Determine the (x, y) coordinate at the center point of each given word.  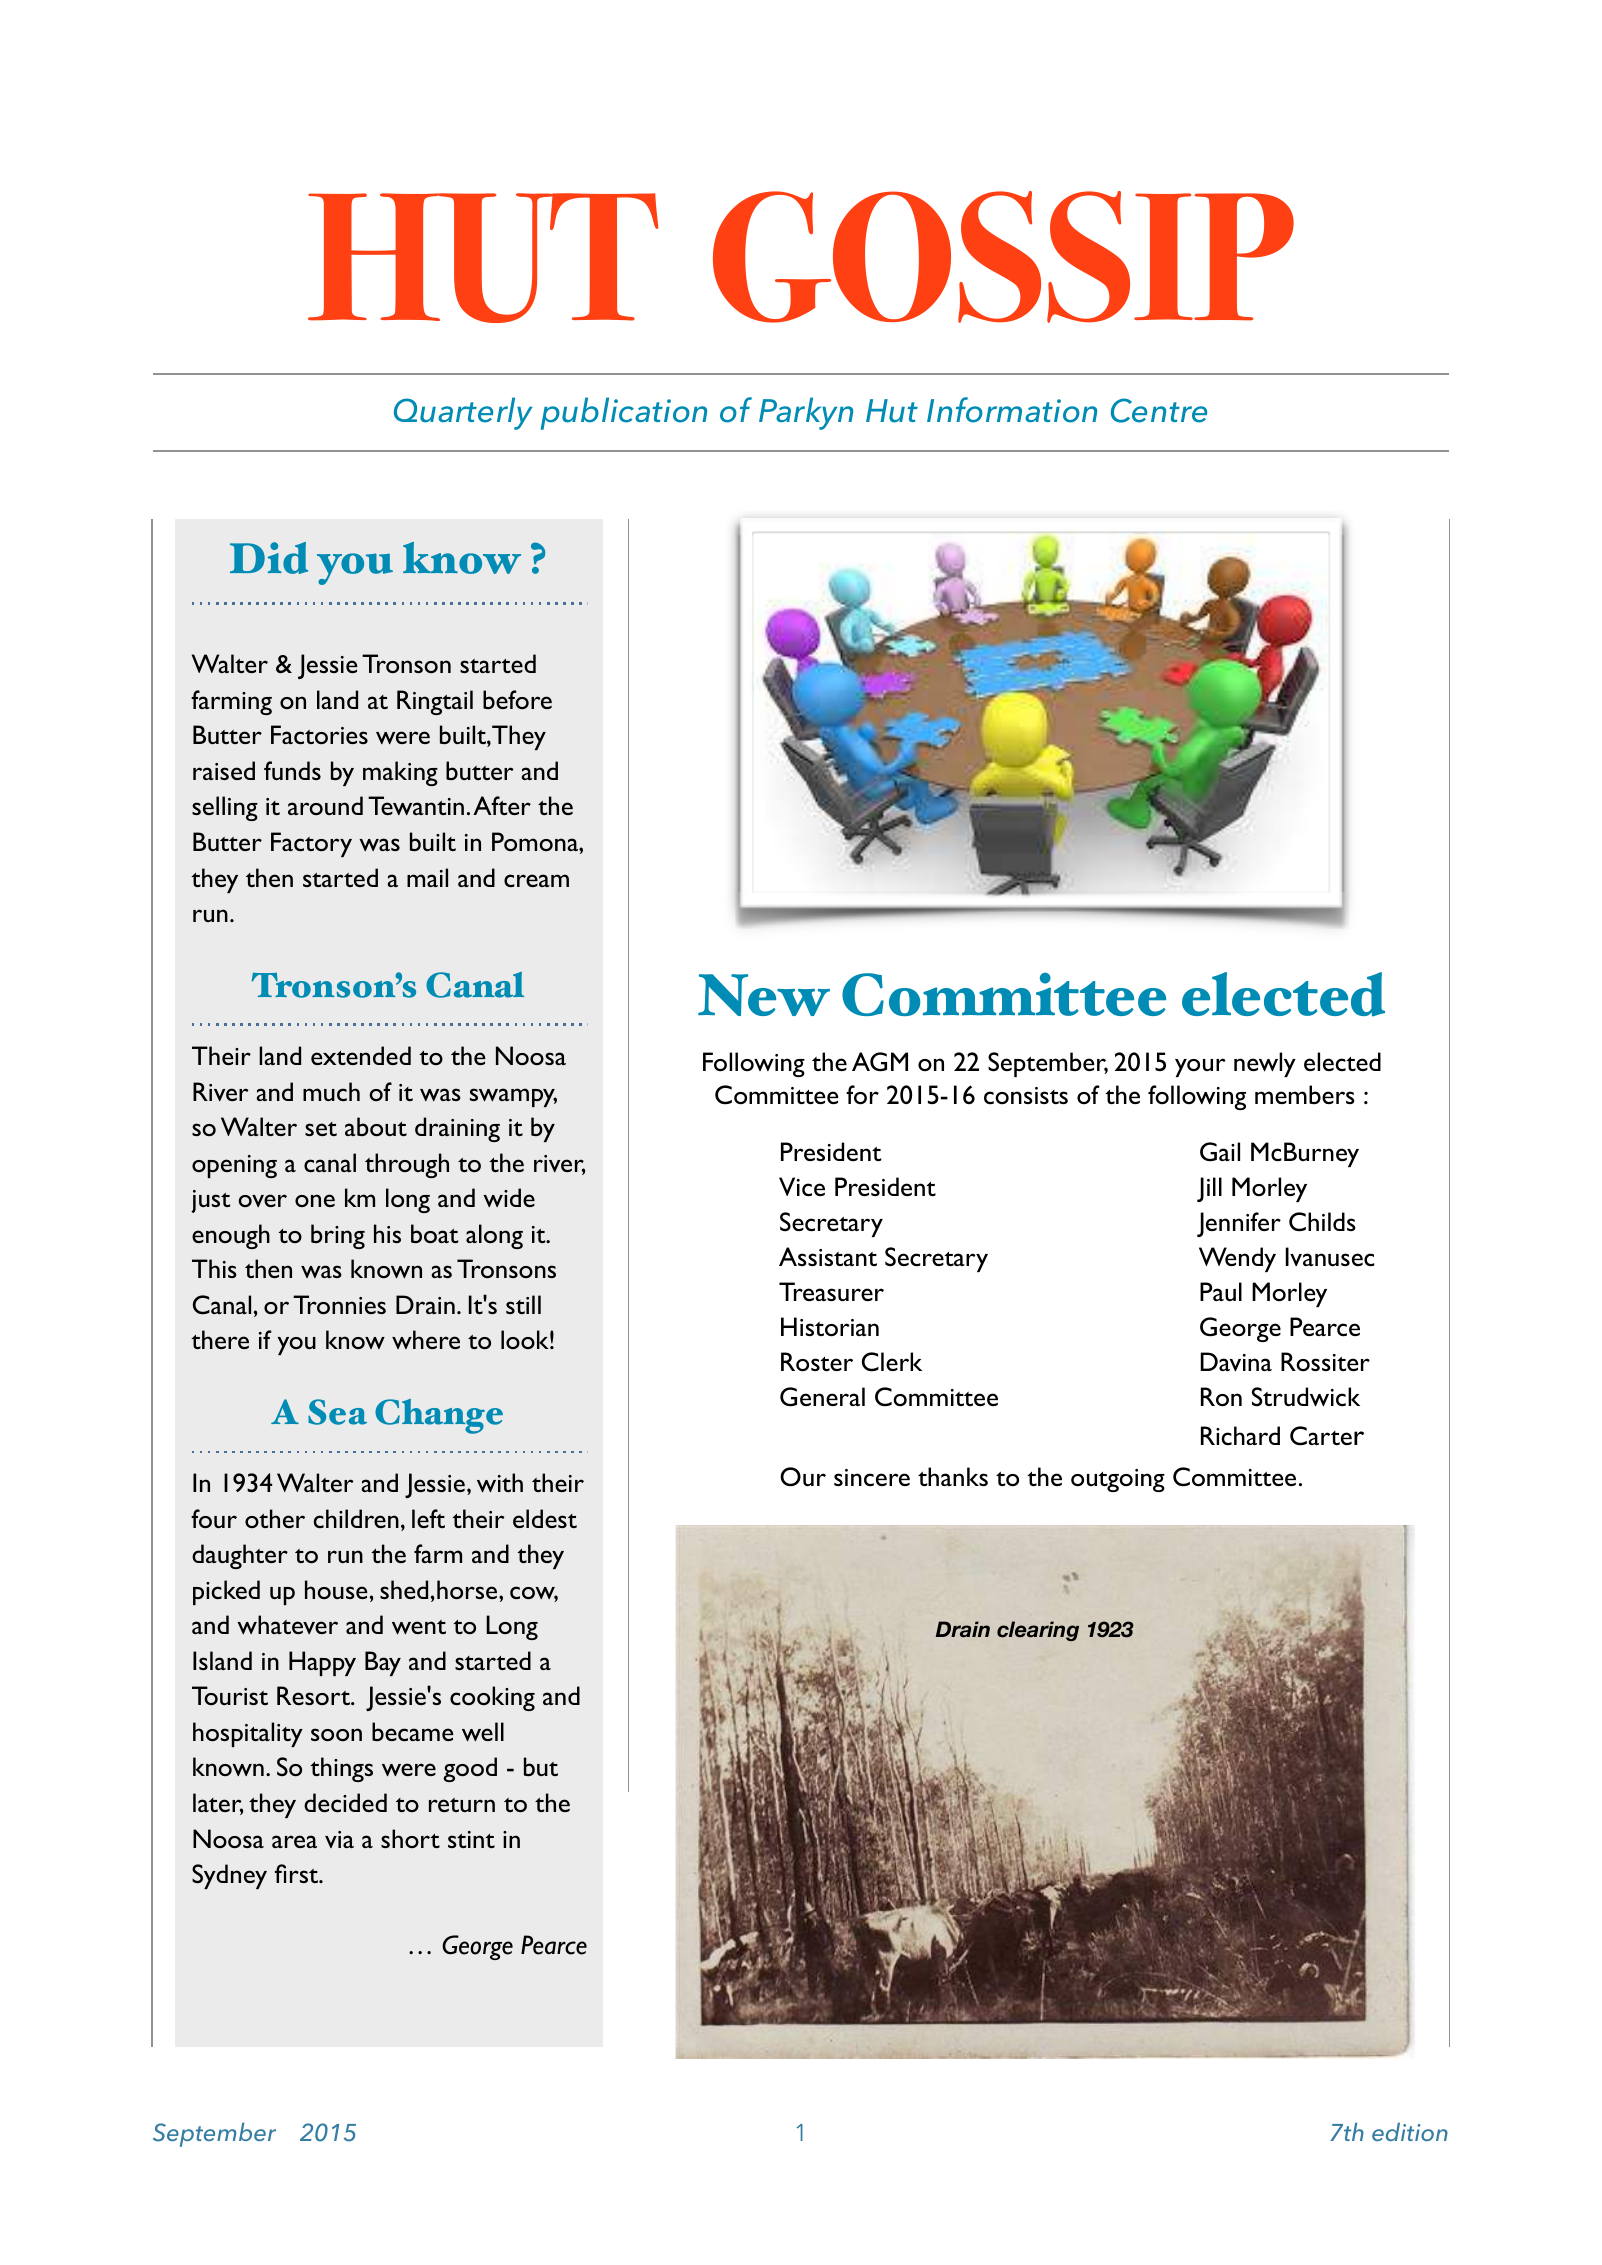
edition (1410, 2132)
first (298, 1873)
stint (471, 1839)
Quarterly (463, 413)
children (356, 1518)
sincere (872, 1477)
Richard (1240, 1435)
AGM (880, 1062)
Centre (1159, 410)
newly (1265, 1064)
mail (427, 877)
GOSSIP (1003, 257)
